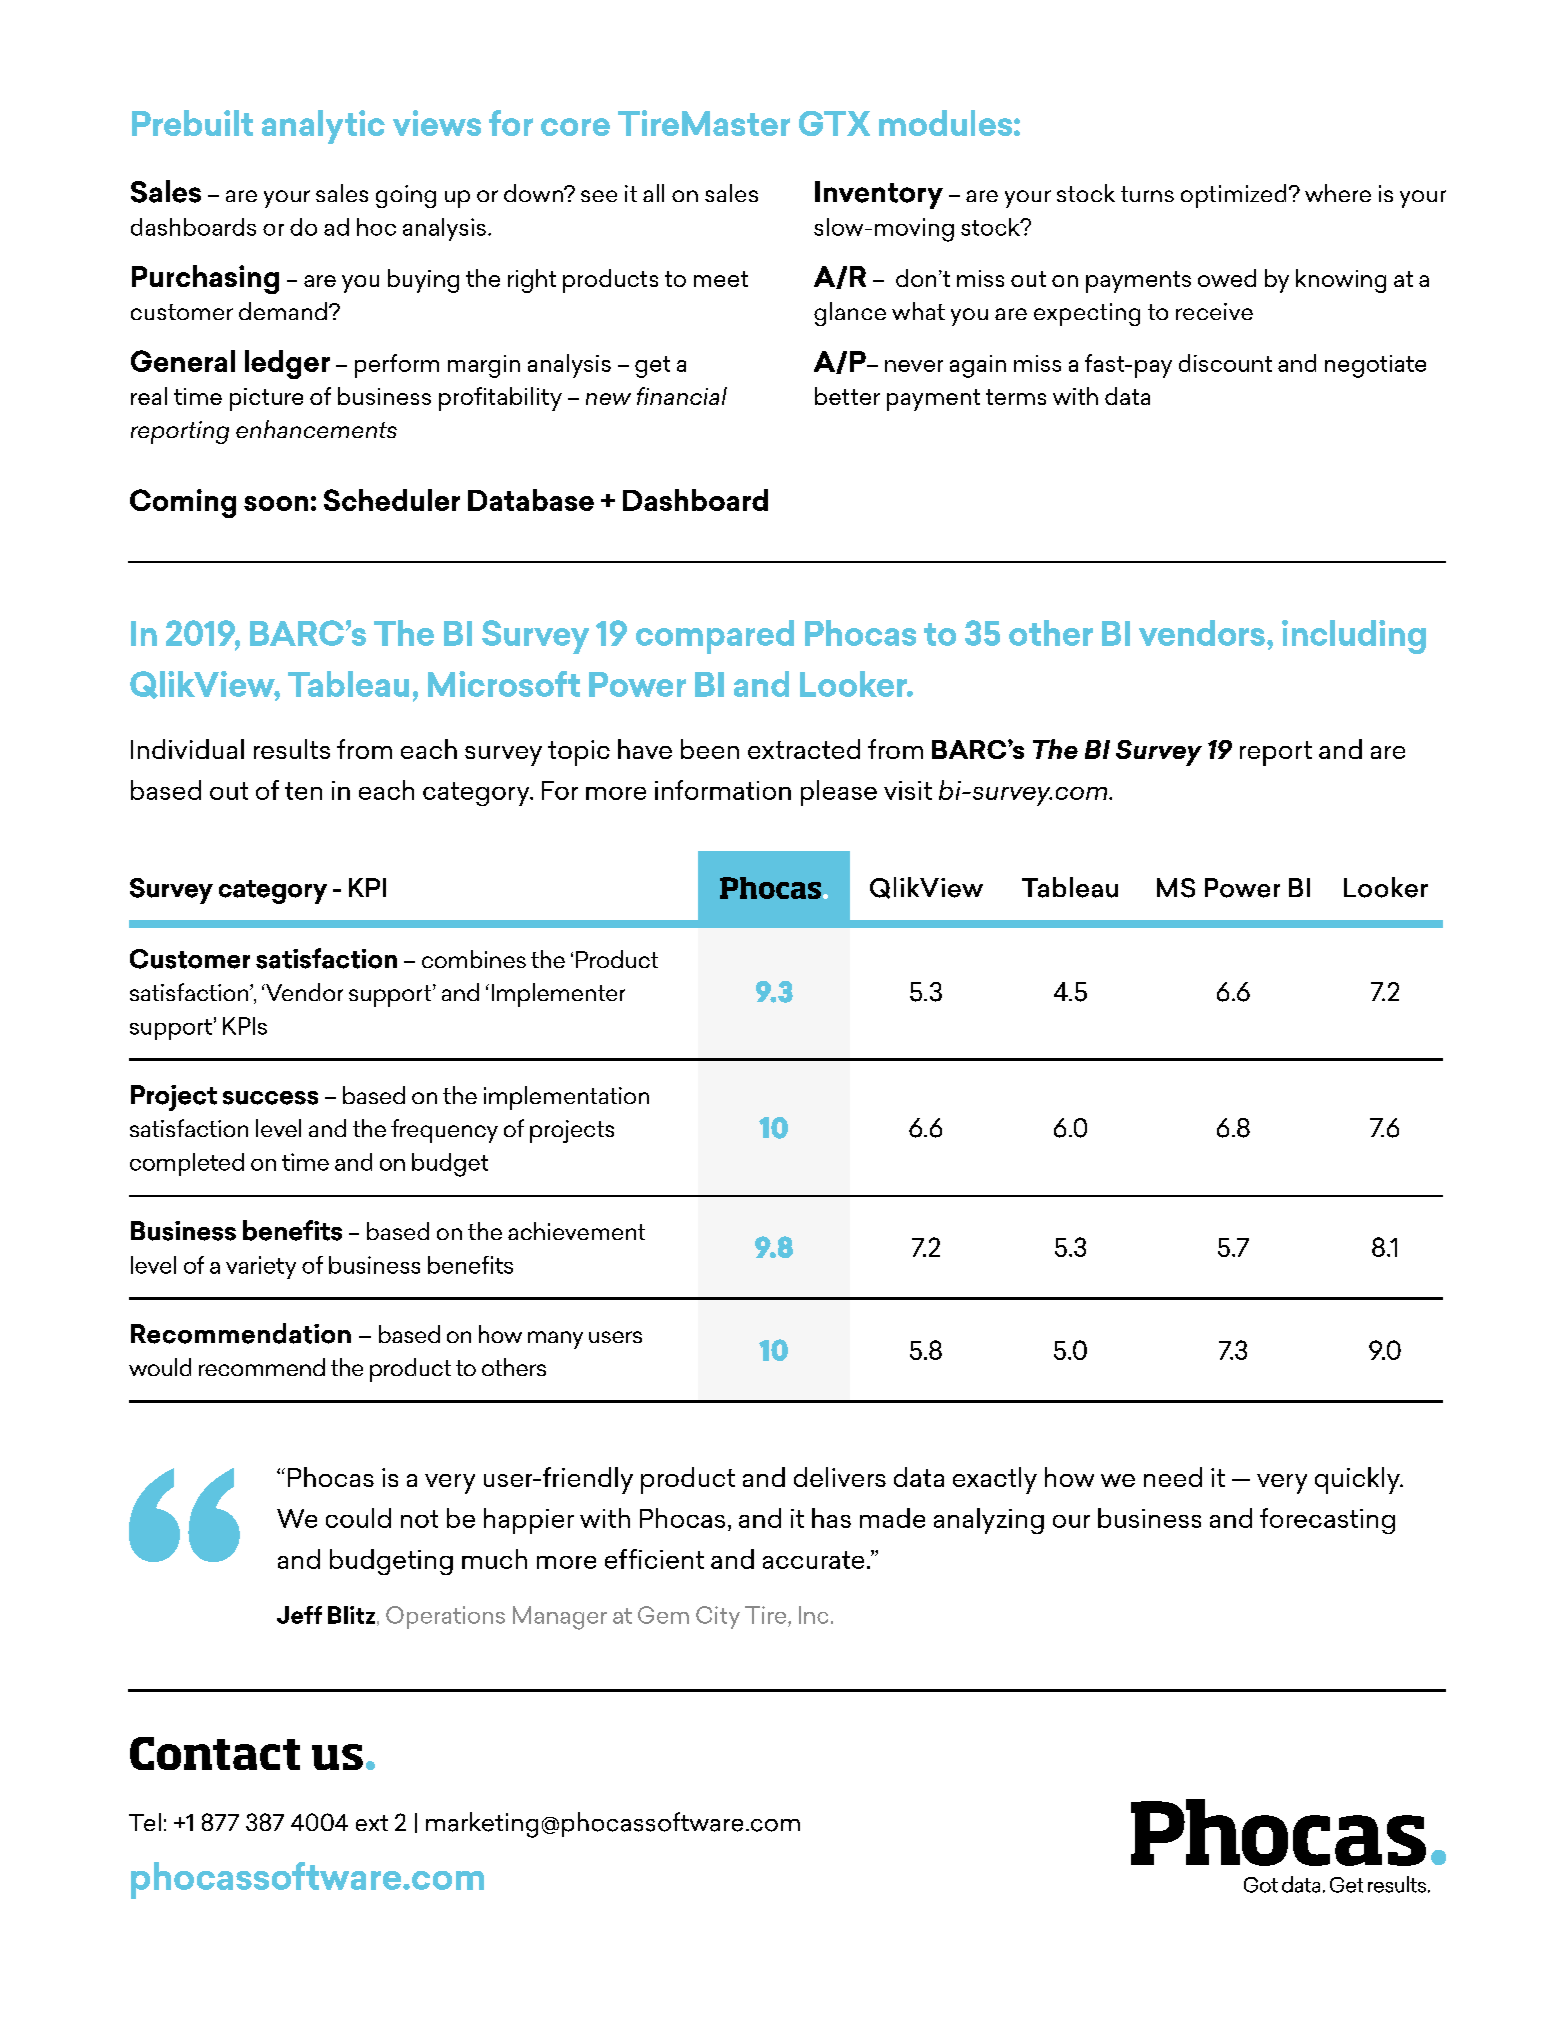 This screenshot has width=1561, height=2020. I want to click on analytic, so click(323, 127).
